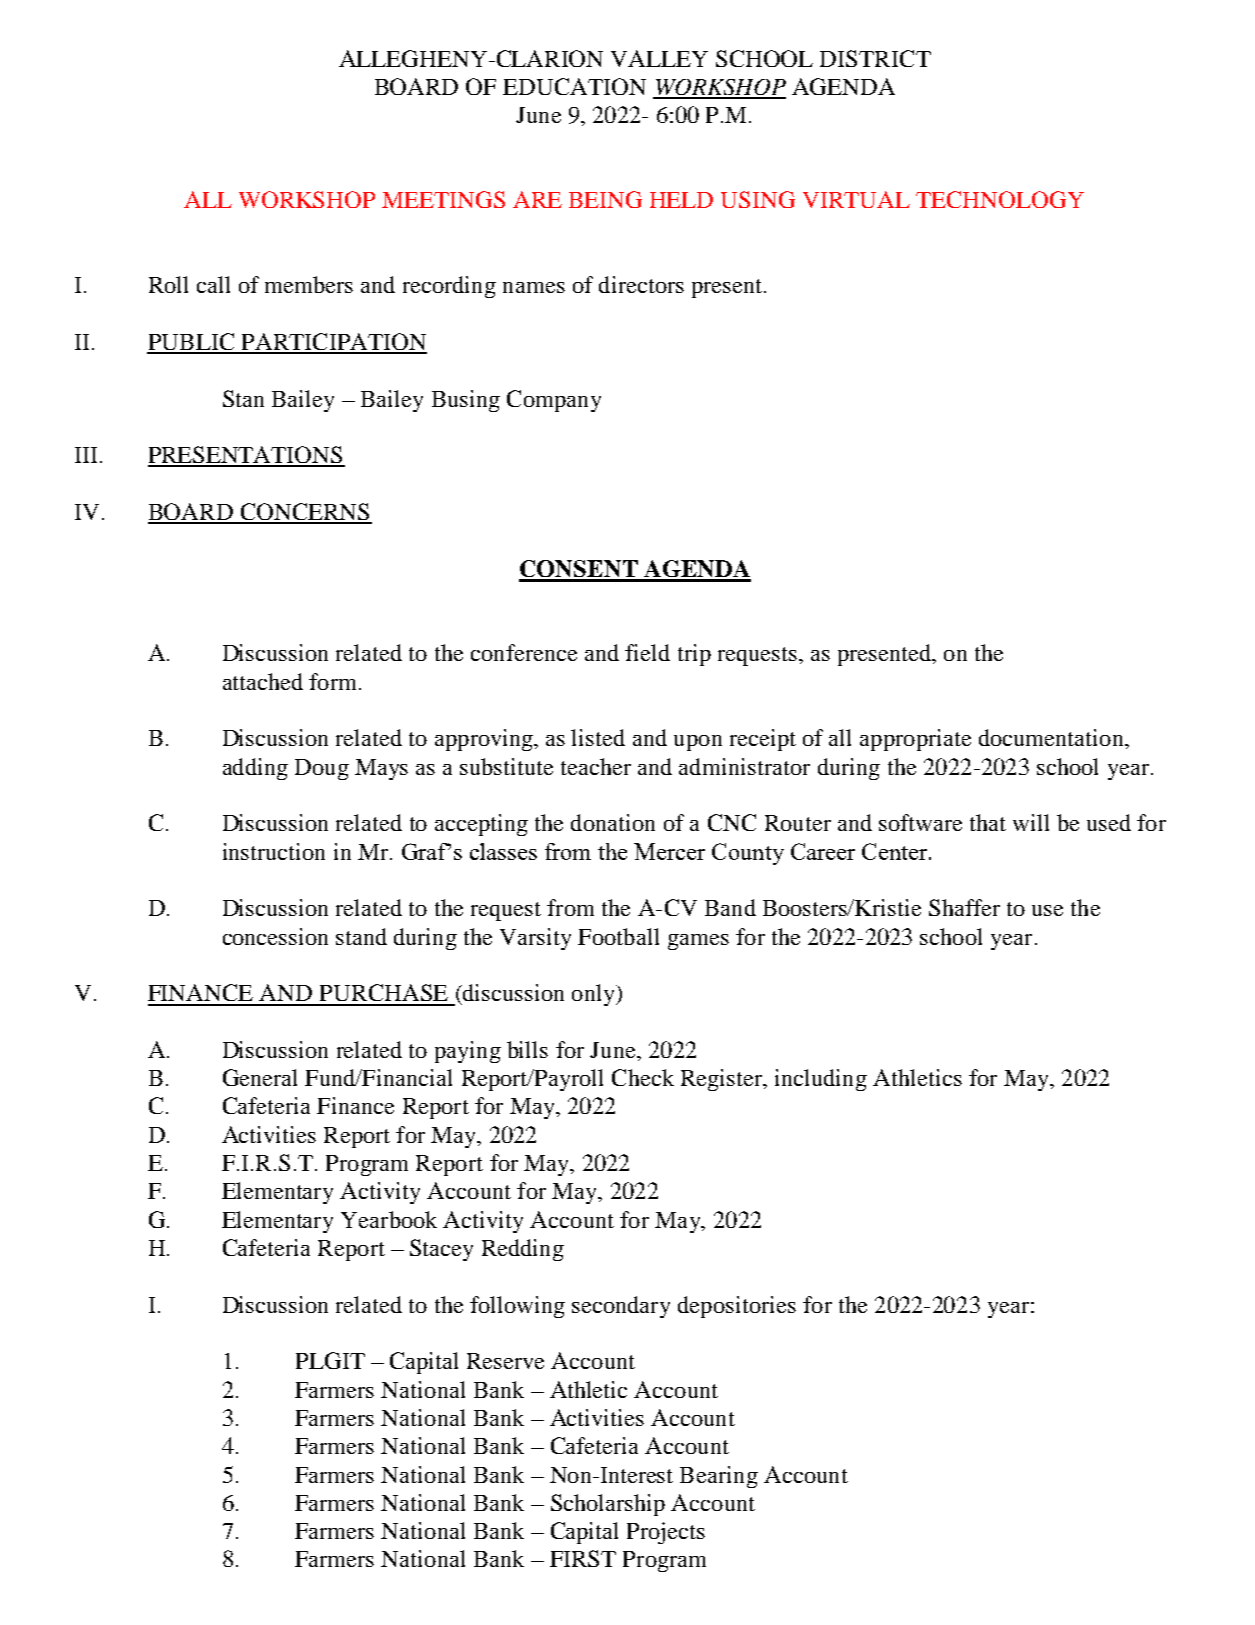 The image size is (1255, 1625). What do you see at coordinates (618, 936) in the image?
I see `Football` at bounding box center [618, 936].
